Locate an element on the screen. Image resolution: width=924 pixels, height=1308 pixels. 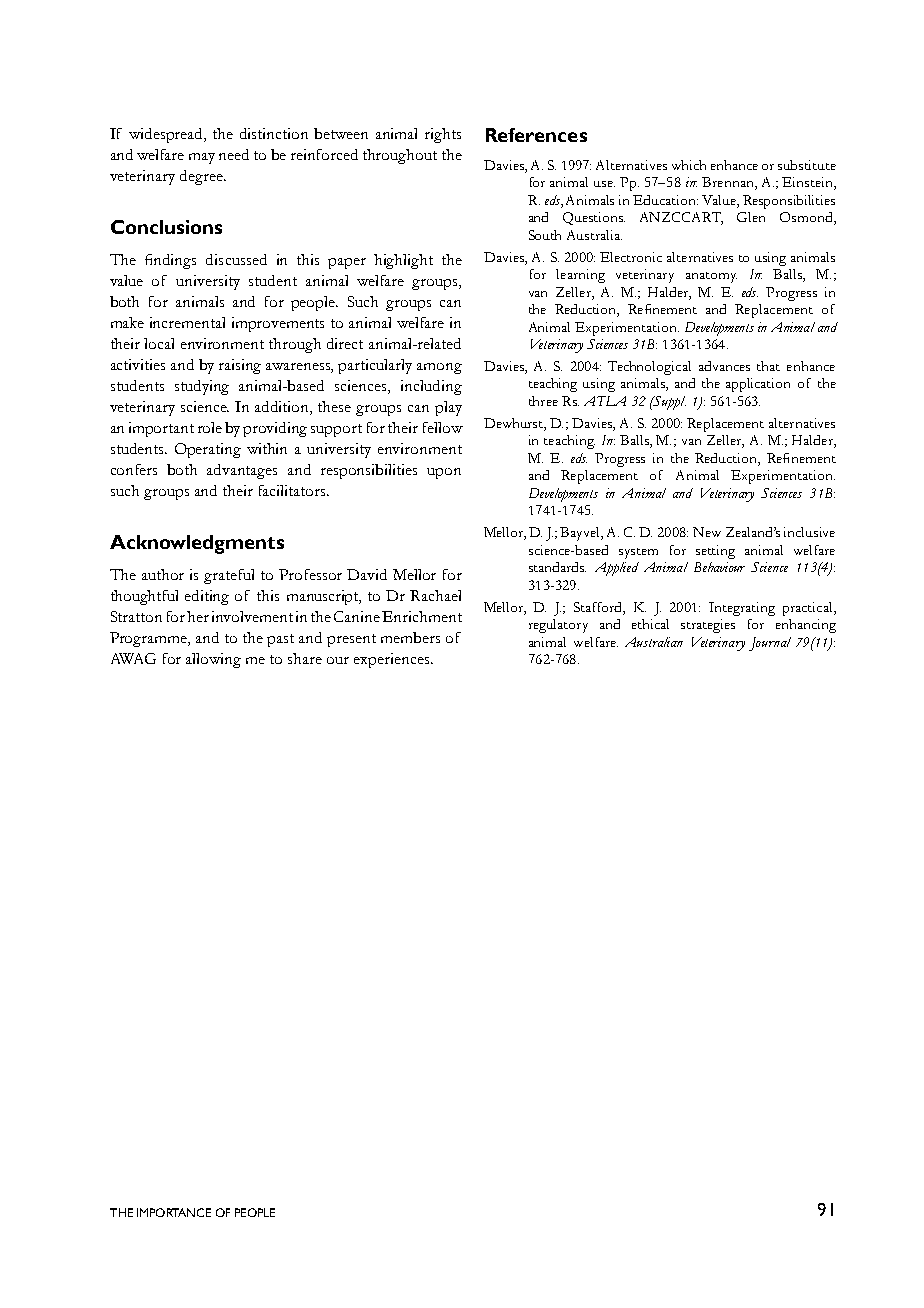
importance is located at coordinates (174, 1212).
